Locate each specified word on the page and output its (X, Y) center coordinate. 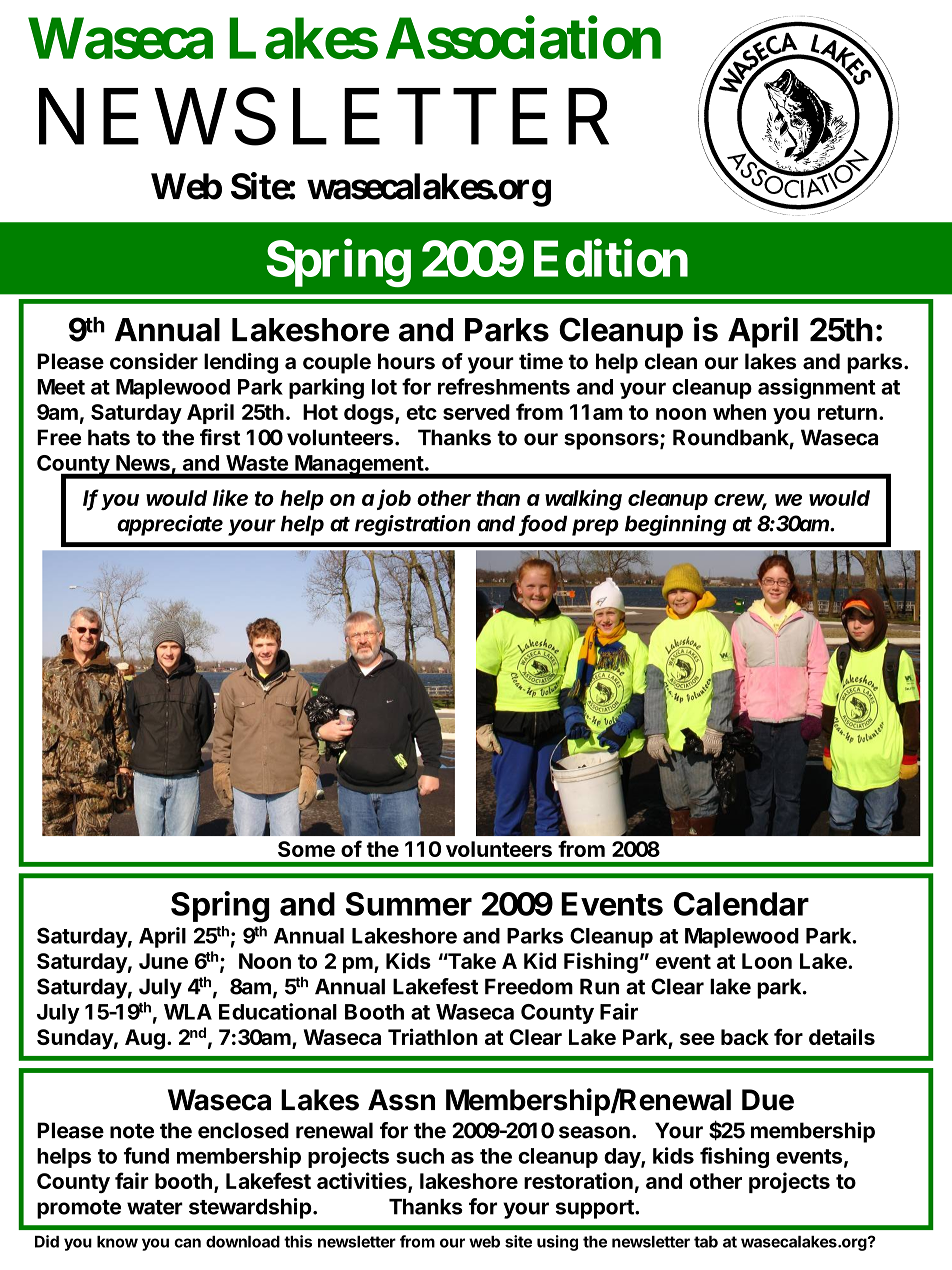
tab (706, 1242)
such (420, 1156)
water (155, 1207)
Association (523, 38)
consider (154, 361)
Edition (611, 258)
